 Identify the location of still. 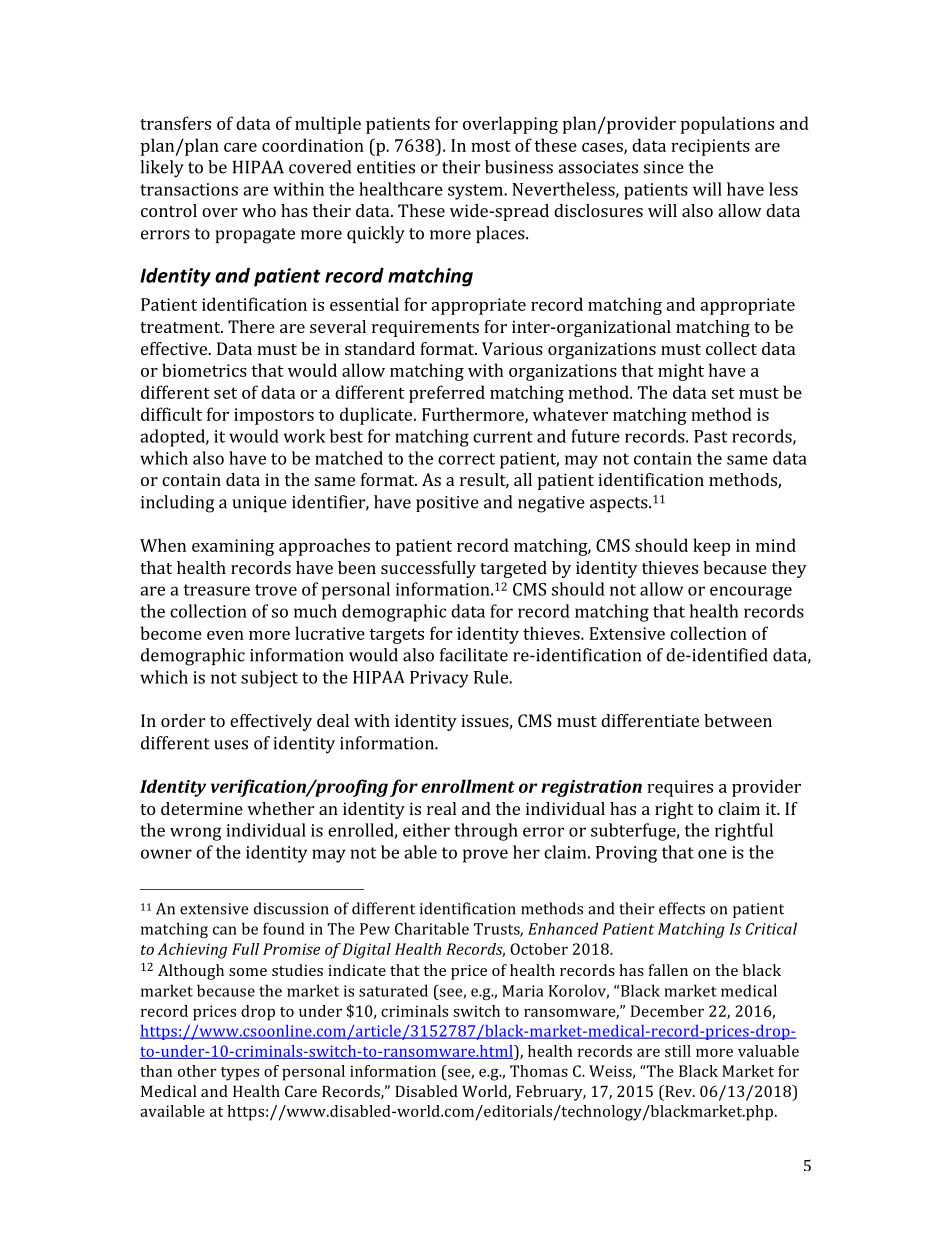
(678, 1051).
